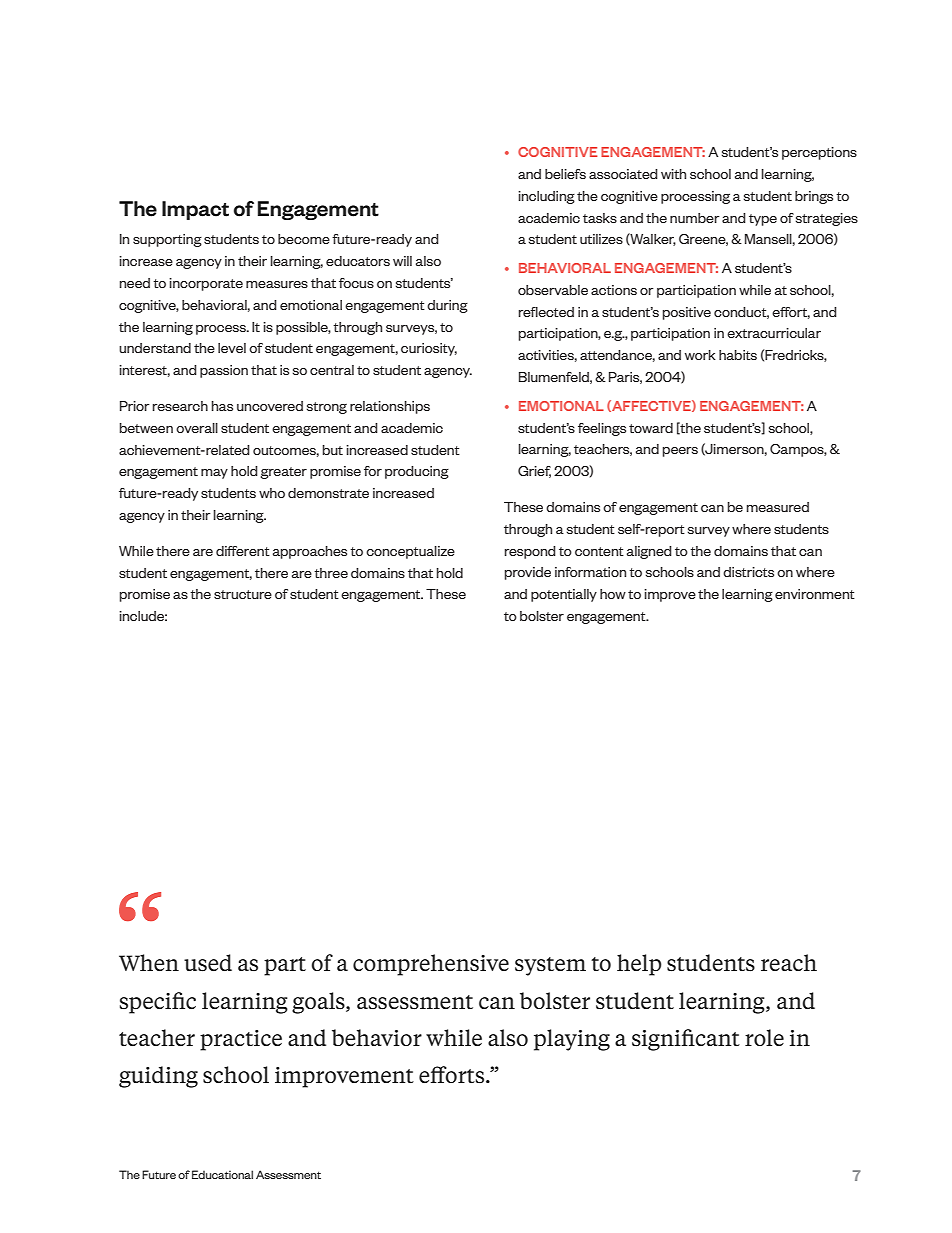  I want to click on used, so click(208, 963).
